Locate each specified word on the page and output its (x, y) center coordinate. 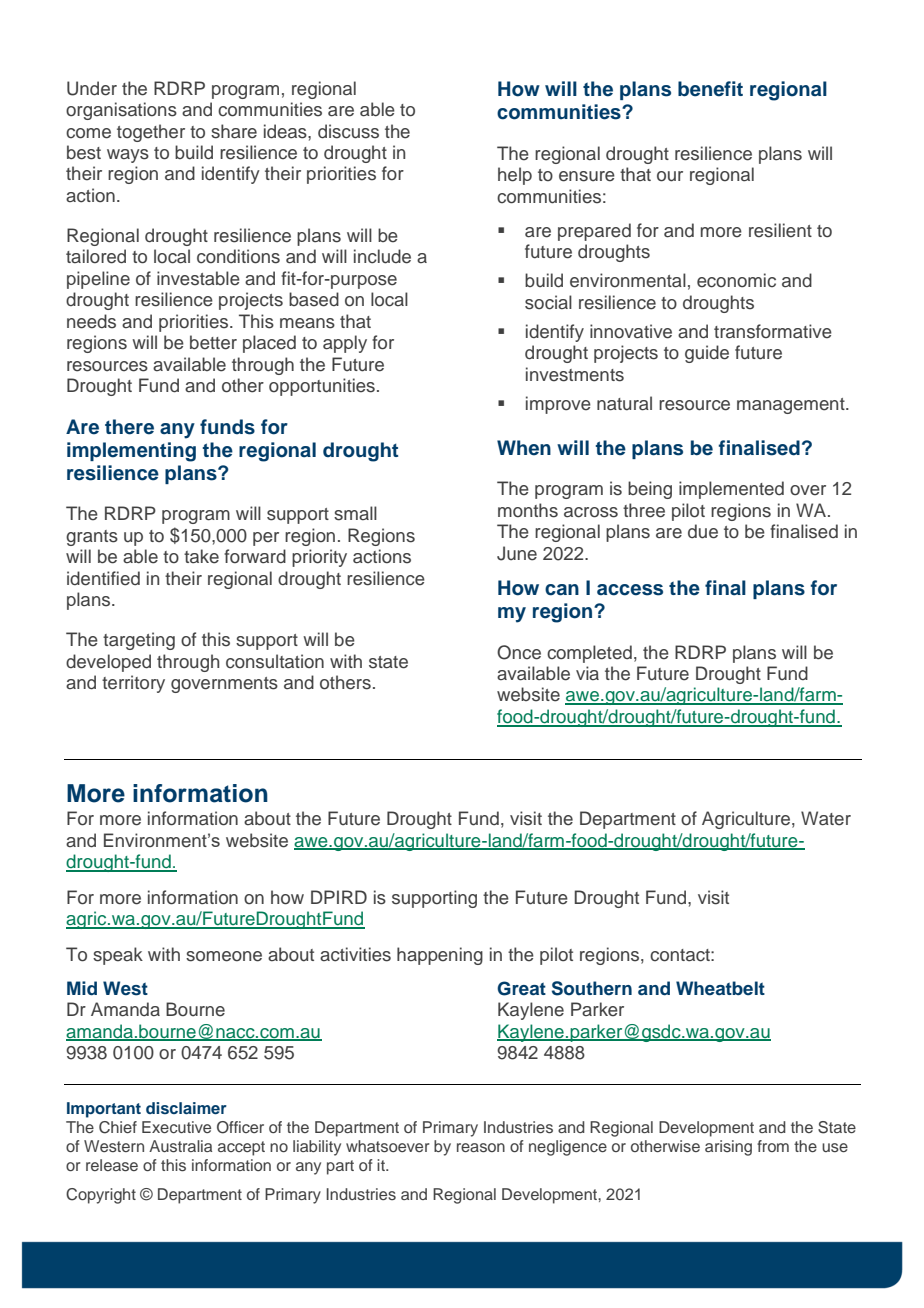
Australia (180, 1146)
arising (728, 1148)
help (515, 176)
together (151, 133)
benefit (710, 89)
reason (481, 1147)
